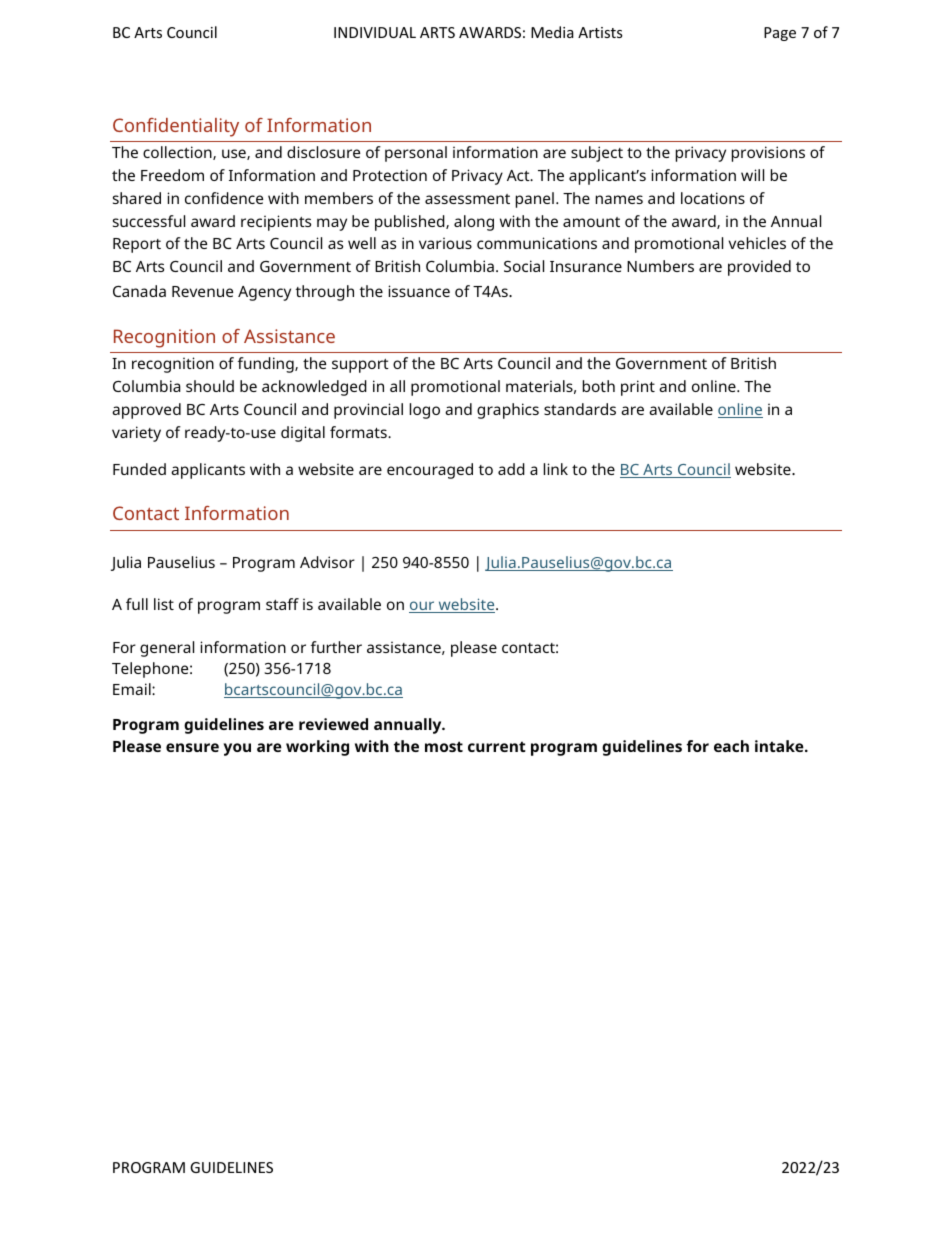 The image size is (952, 1233). Describe the element at coordinates (139, 469) in the screenshot. I see `Funded` at that location.
